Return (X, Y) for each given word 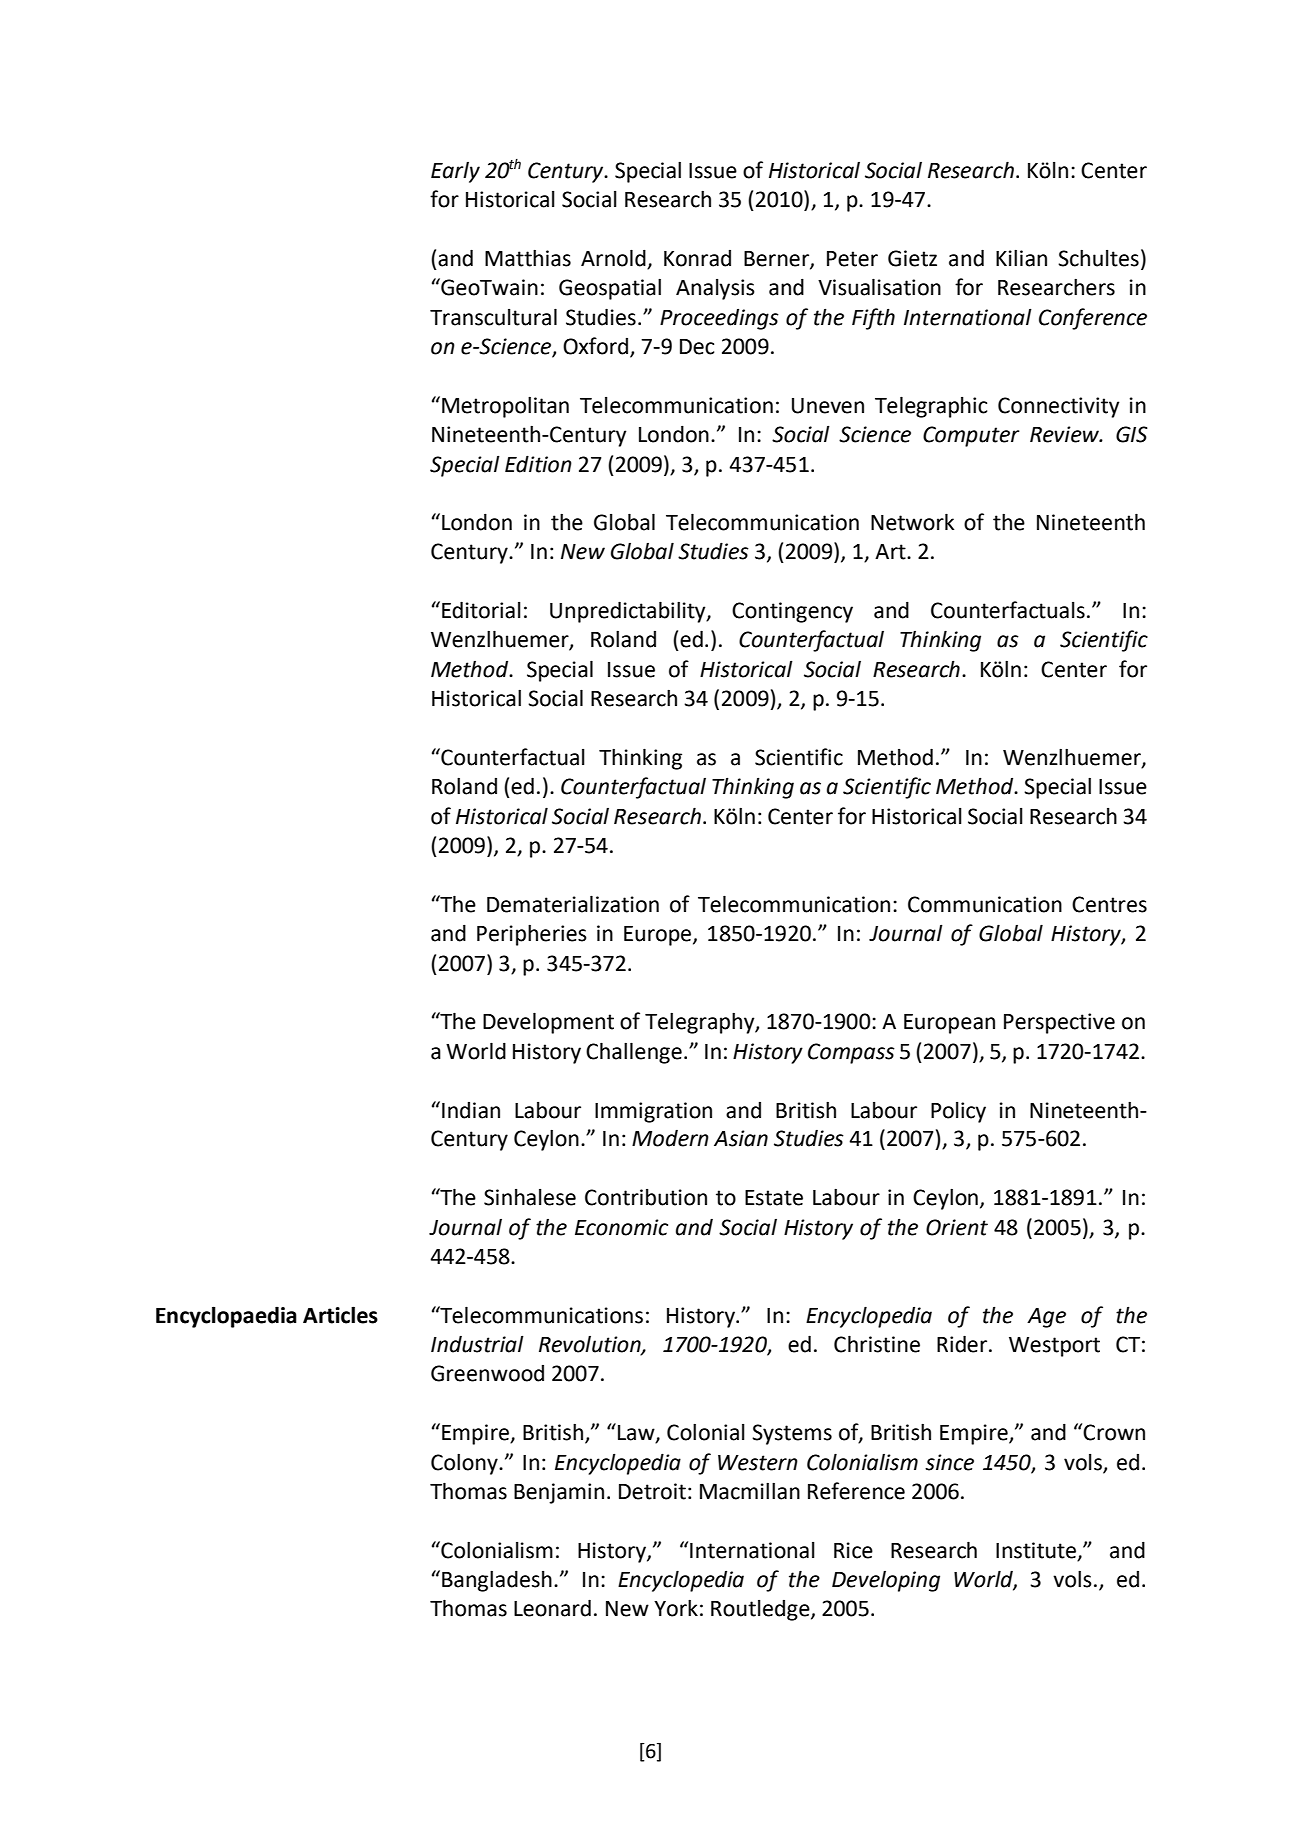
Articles (340, 1315)
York (676, 1608)
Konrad (697, 258)
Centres (1109, 904)
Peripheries (532, 935)
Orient (957, 1227)
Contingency (792, 612)
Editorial (481, 610)
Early (455, 172)
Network (912, 522)
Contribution (646, 1197)
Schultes (1098, 258)
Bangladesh (497, 1581)
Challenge (634, 1053)
